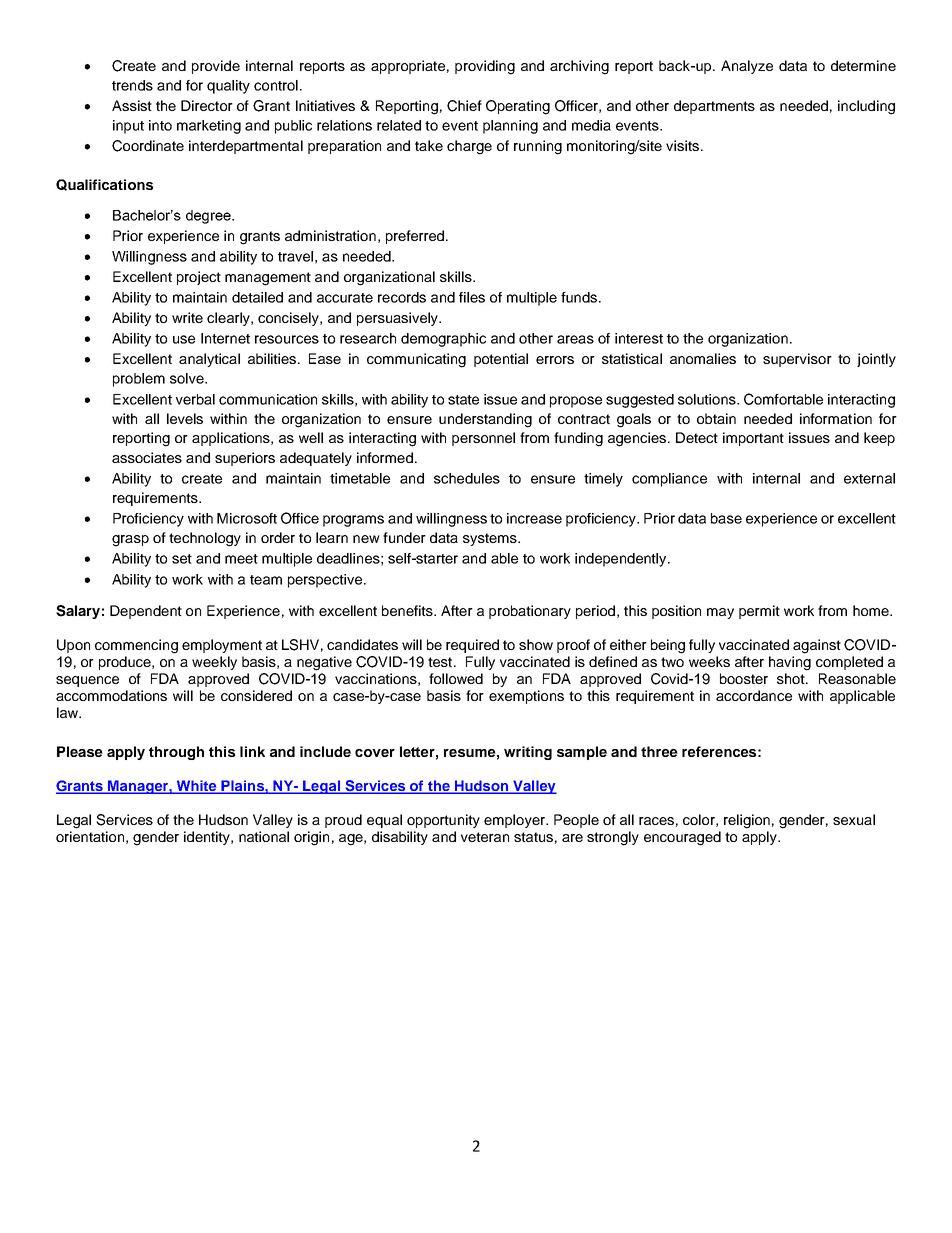 The width and height of the screenshot is (952, 1233). I want to click on Analyze, so click(747, 67).
